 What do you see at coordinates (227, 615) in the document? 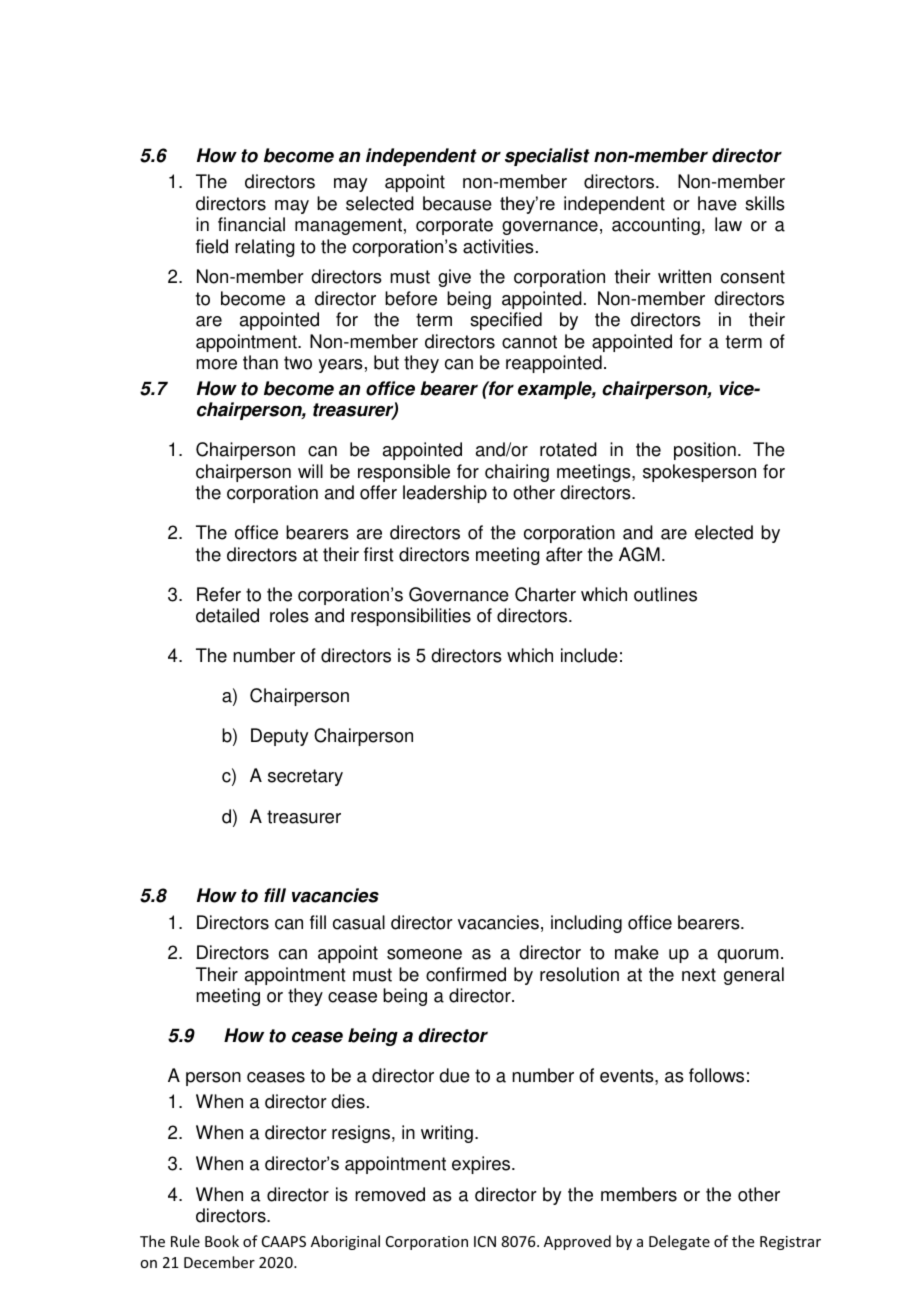
I see `detailed` at bounding box center [227, 615].
